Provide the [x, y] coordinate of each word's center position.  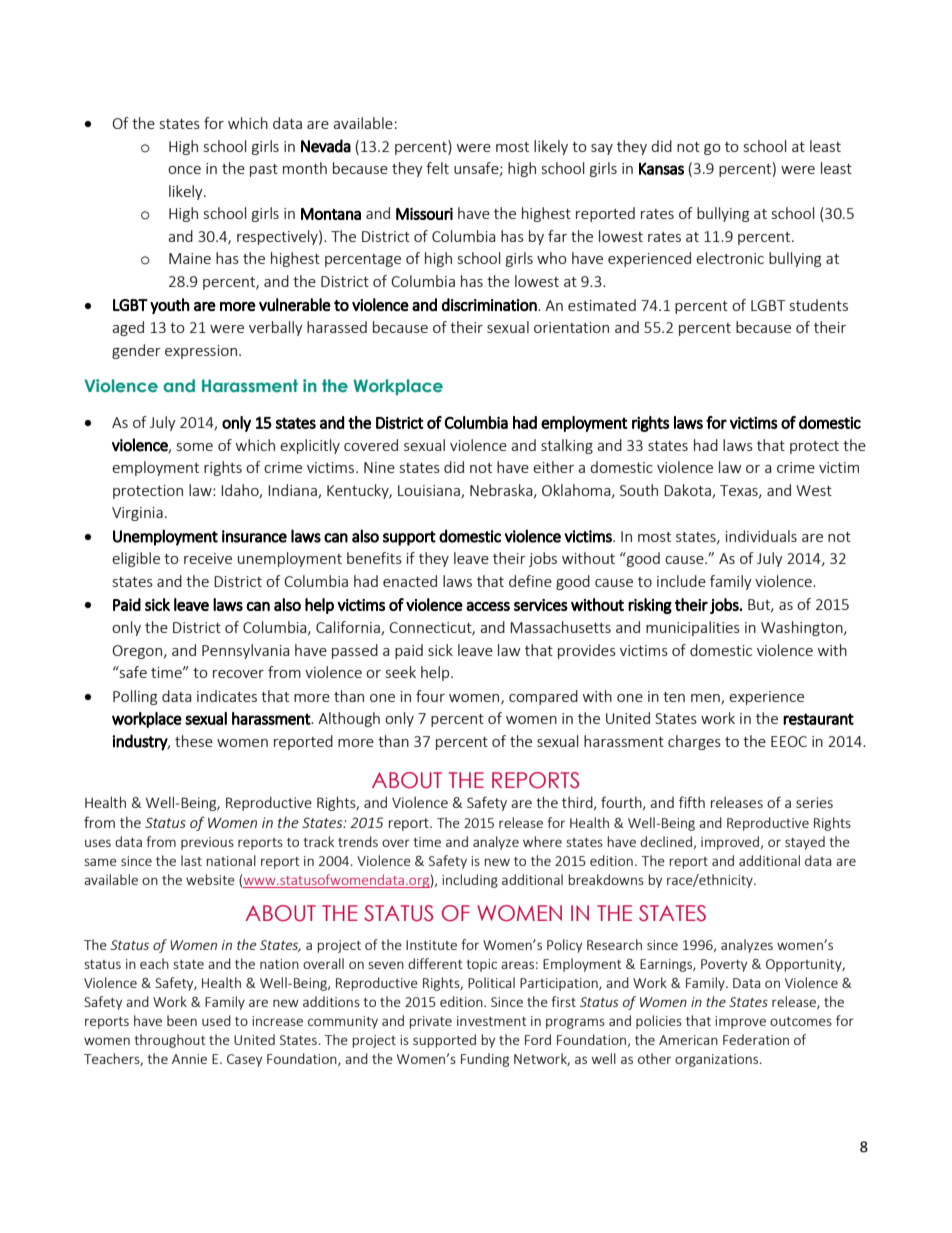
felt [437, 168]
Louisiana [430, 491]
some [195, 447]
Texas [740, 491]
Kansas [661, 168]
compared [543, 697]
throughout [170, 1041]
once [184, 170]
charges [694, 742]
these [194, 741]
